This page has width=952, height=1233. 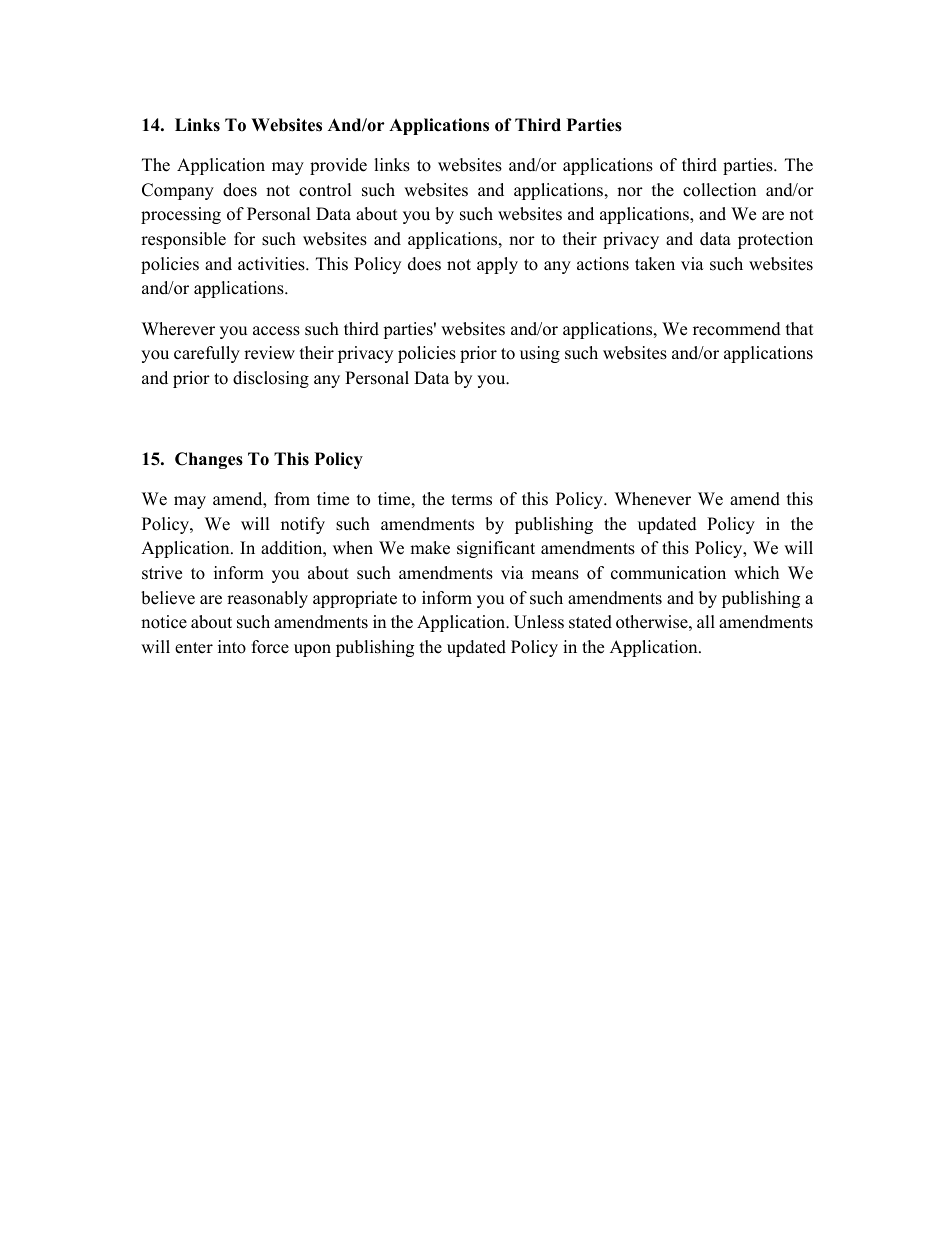 What do you see at coordinates (338, 166) in the page?
I see `provide` at bounding box center [338, 166].
